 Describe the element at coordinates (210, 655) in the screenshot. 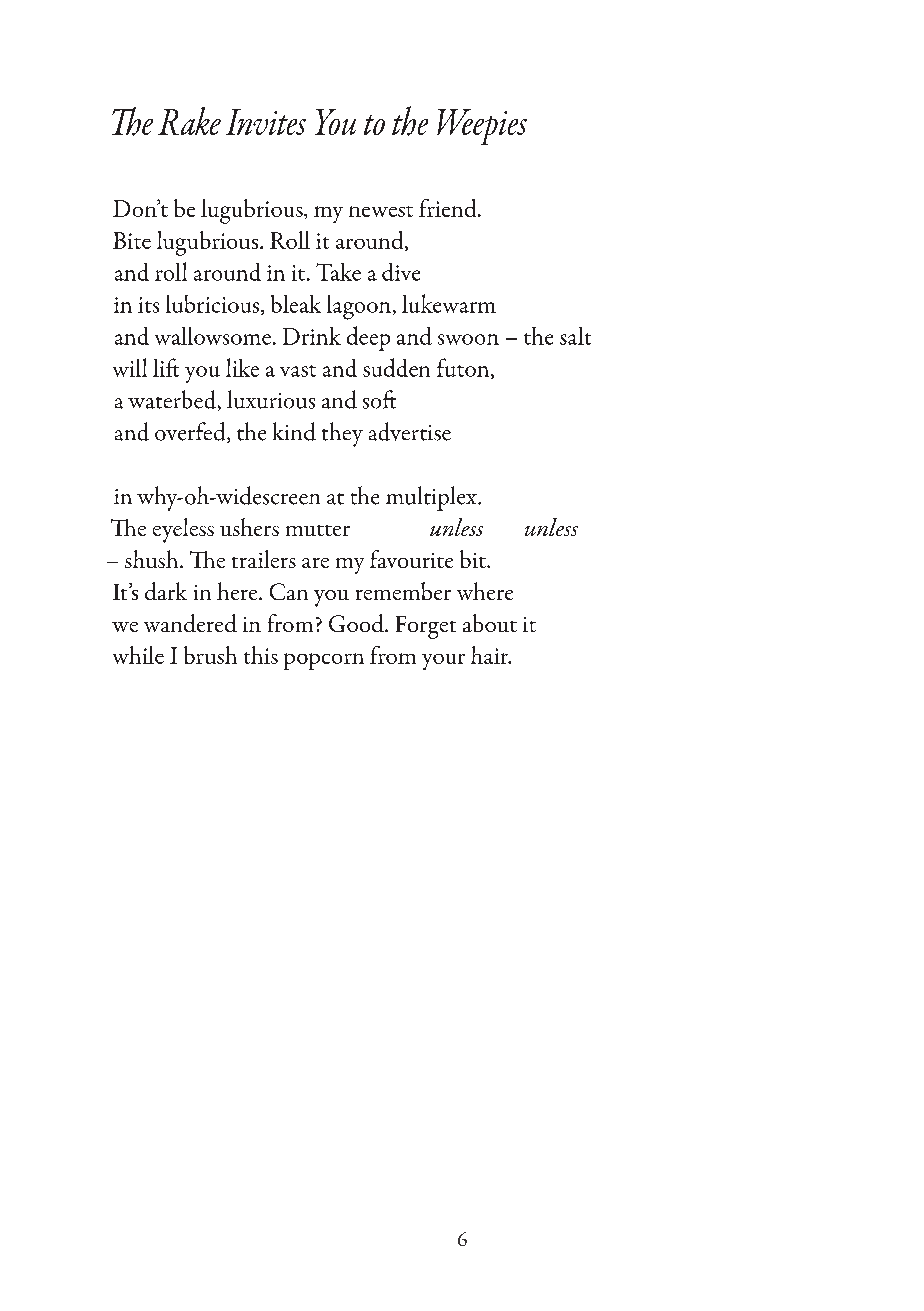

I see `brush` at that location.
